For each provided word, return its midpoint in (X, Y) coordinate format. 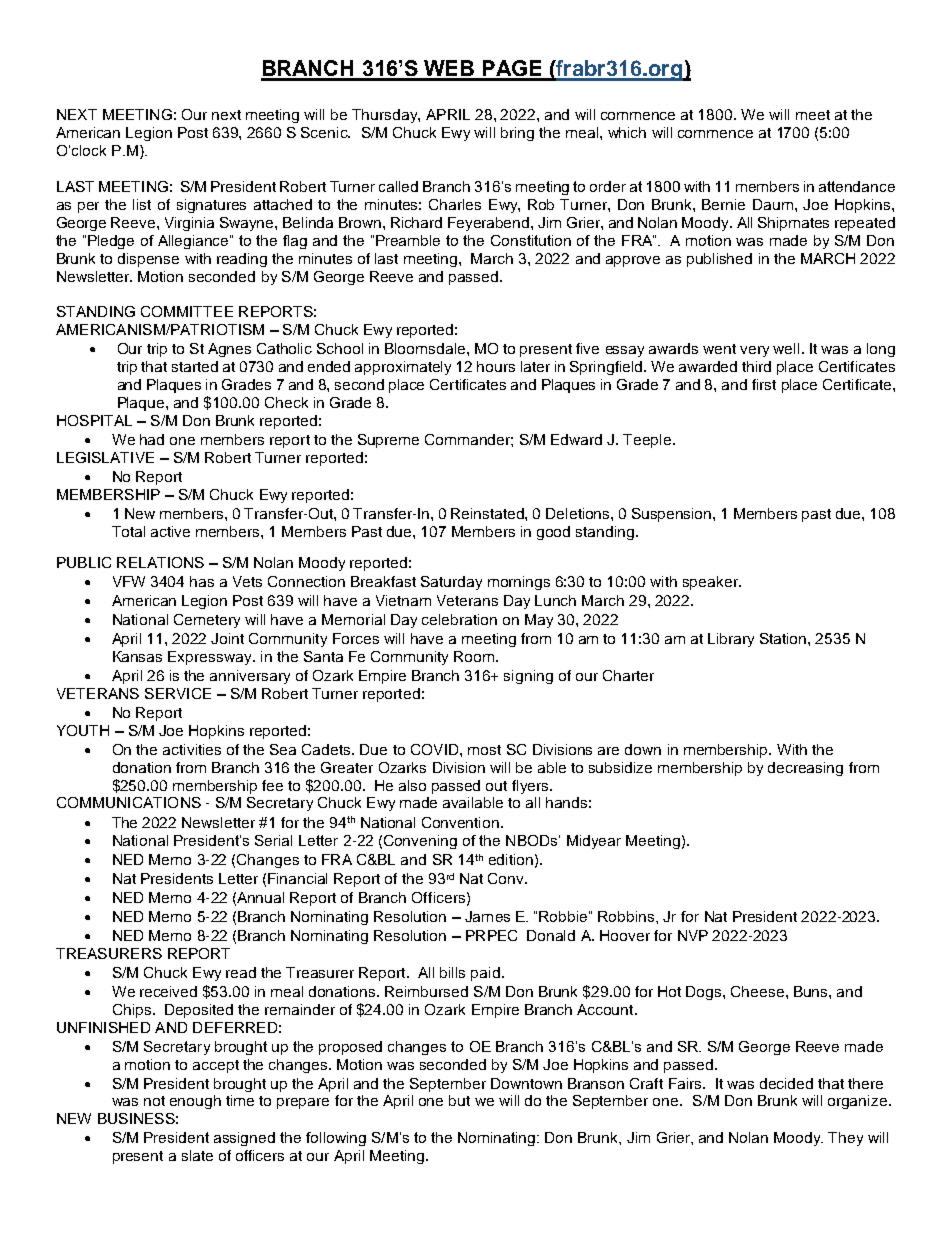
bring (517, 134)
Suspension (673, 515)
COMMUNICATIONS (129, 802)
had (152, 439)
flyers (531, 787)
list (142, 204)
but (459, 1100)
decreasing (805, 769)
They (845, 1139)
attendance (857, 186)
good (553, 533)
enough (195, 1102)
